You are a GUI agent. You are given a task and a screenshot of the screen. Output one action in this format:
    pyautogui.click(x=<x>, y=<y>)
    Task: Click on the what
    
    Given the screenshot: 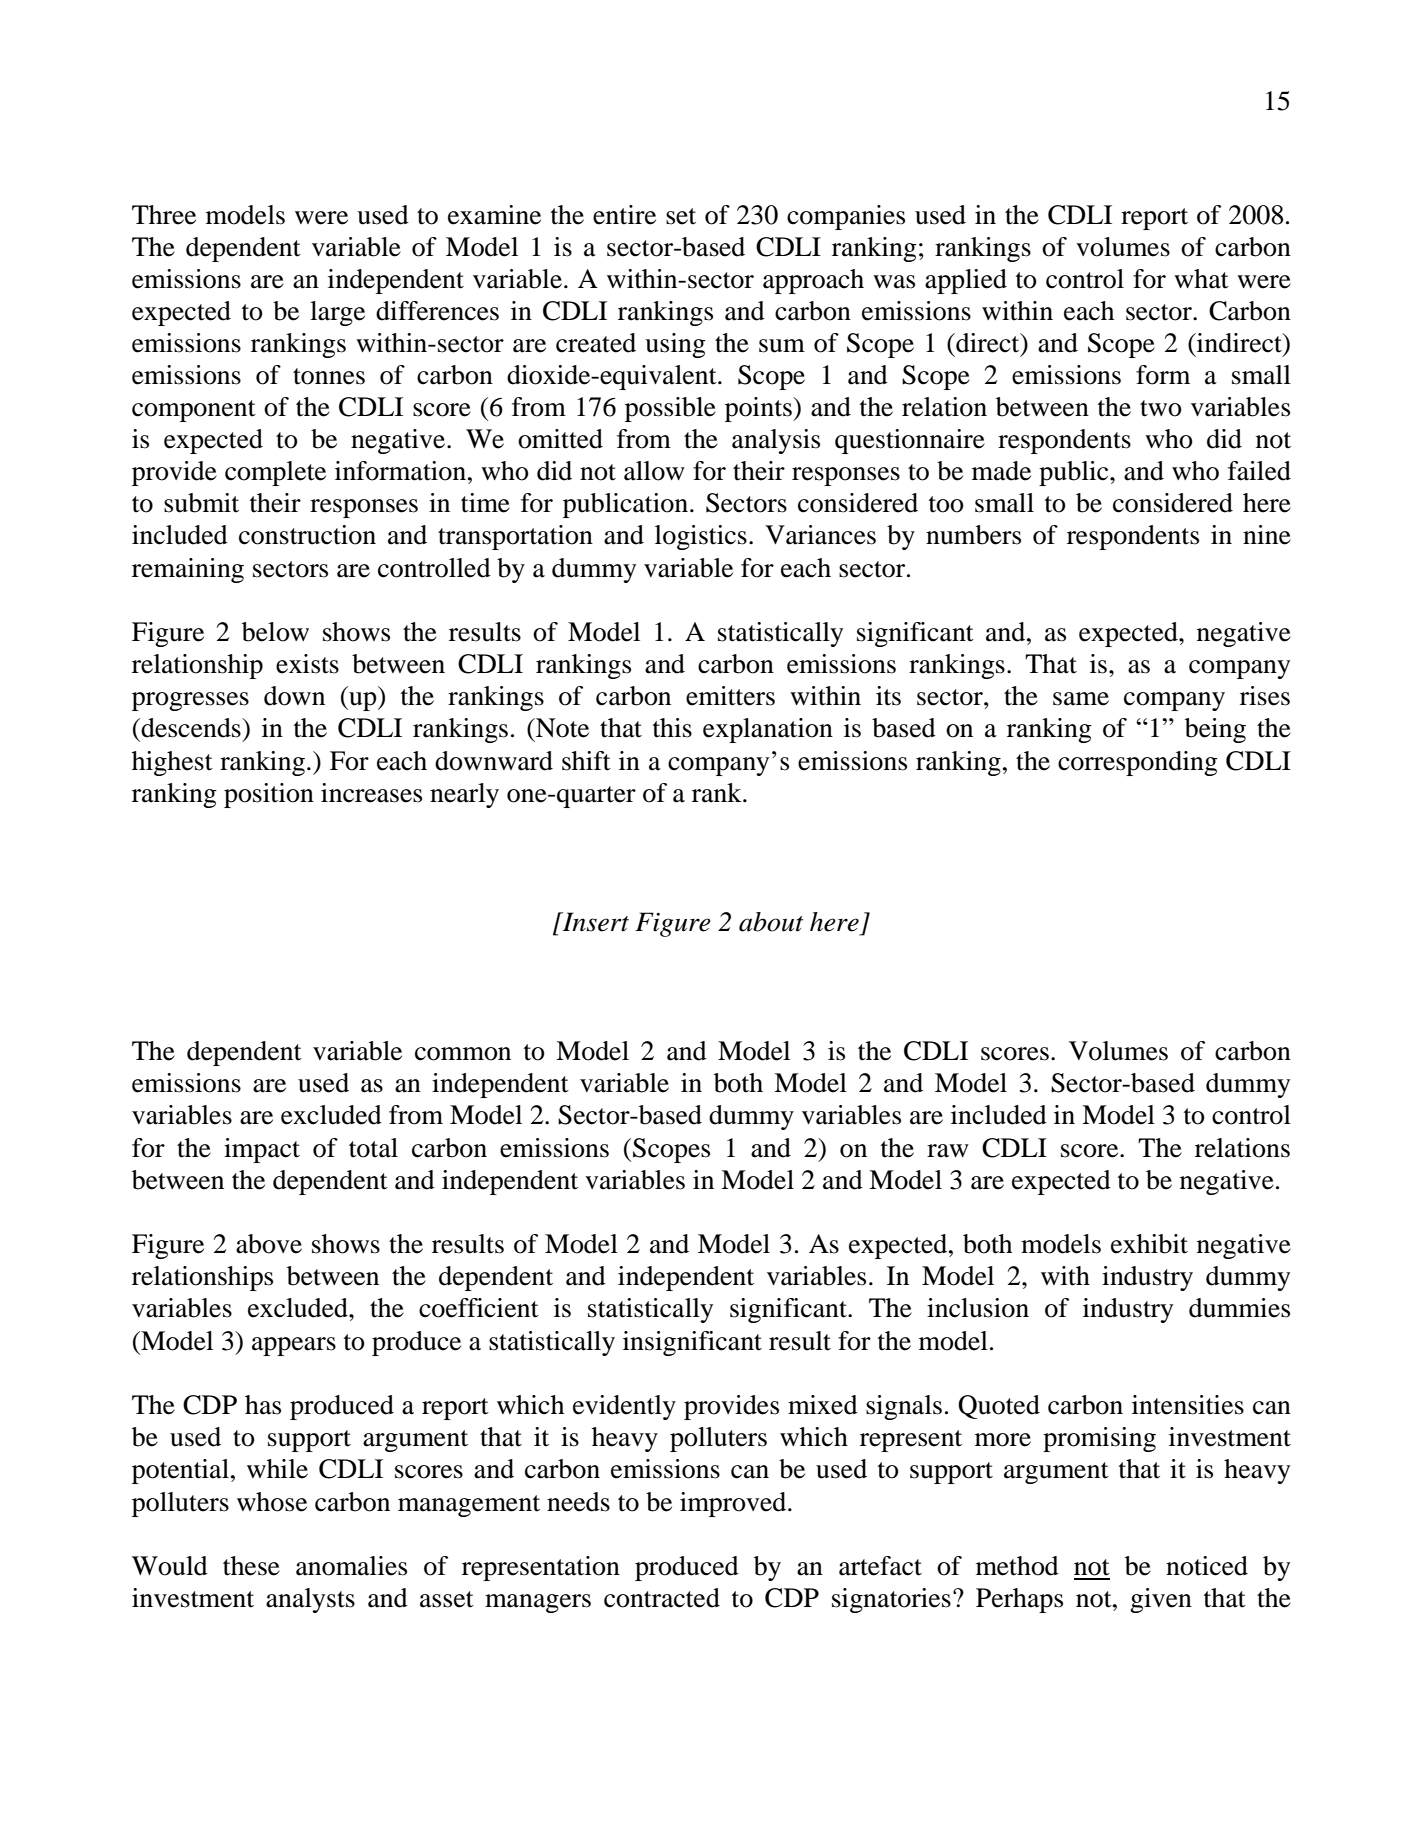 What is the action you would take?
    pyautogui.click(x=1201, y=279)
